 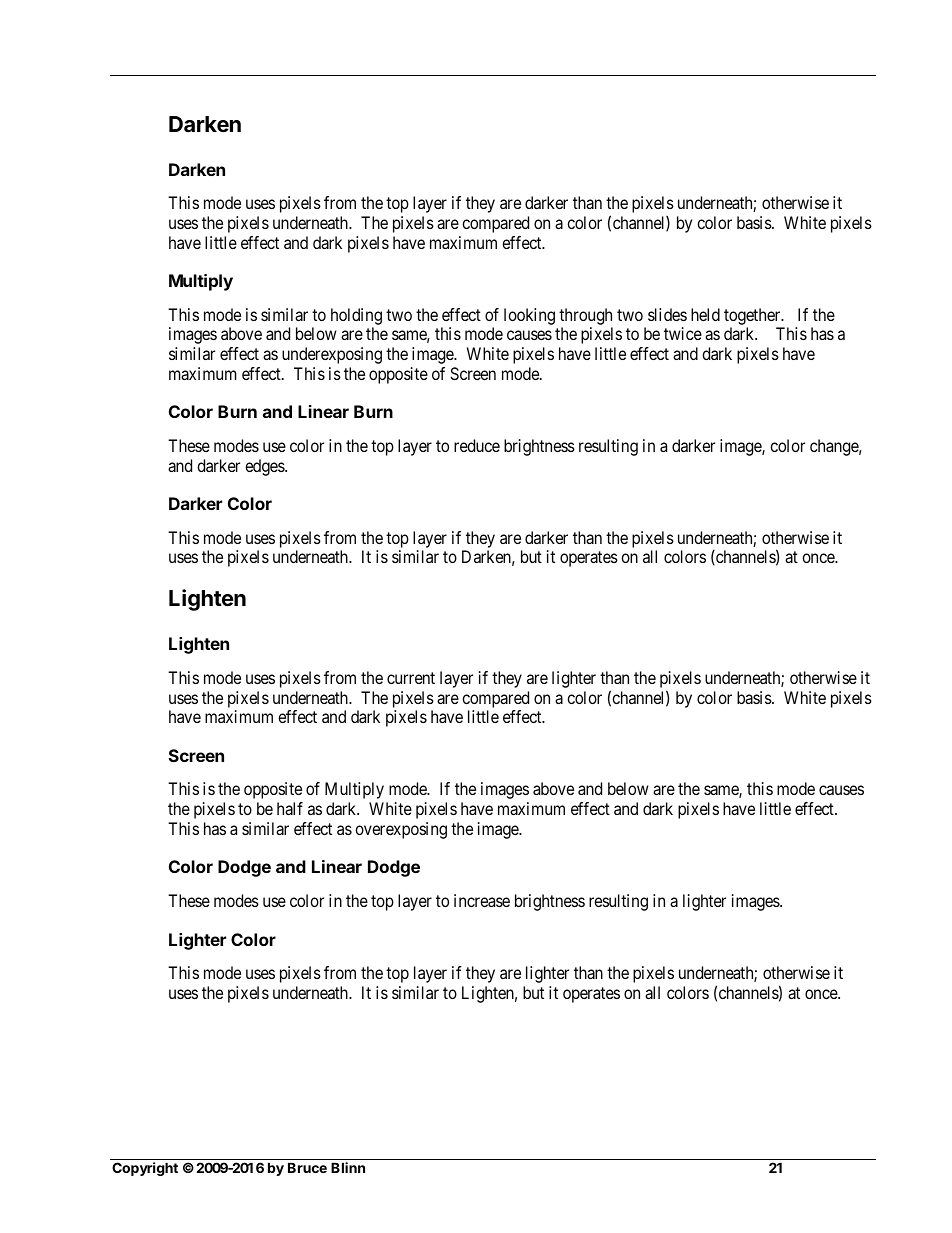 What do you see at coordinates (356, 316) in the screenshot?
I see `holding` at bounding box center [356, 316].
